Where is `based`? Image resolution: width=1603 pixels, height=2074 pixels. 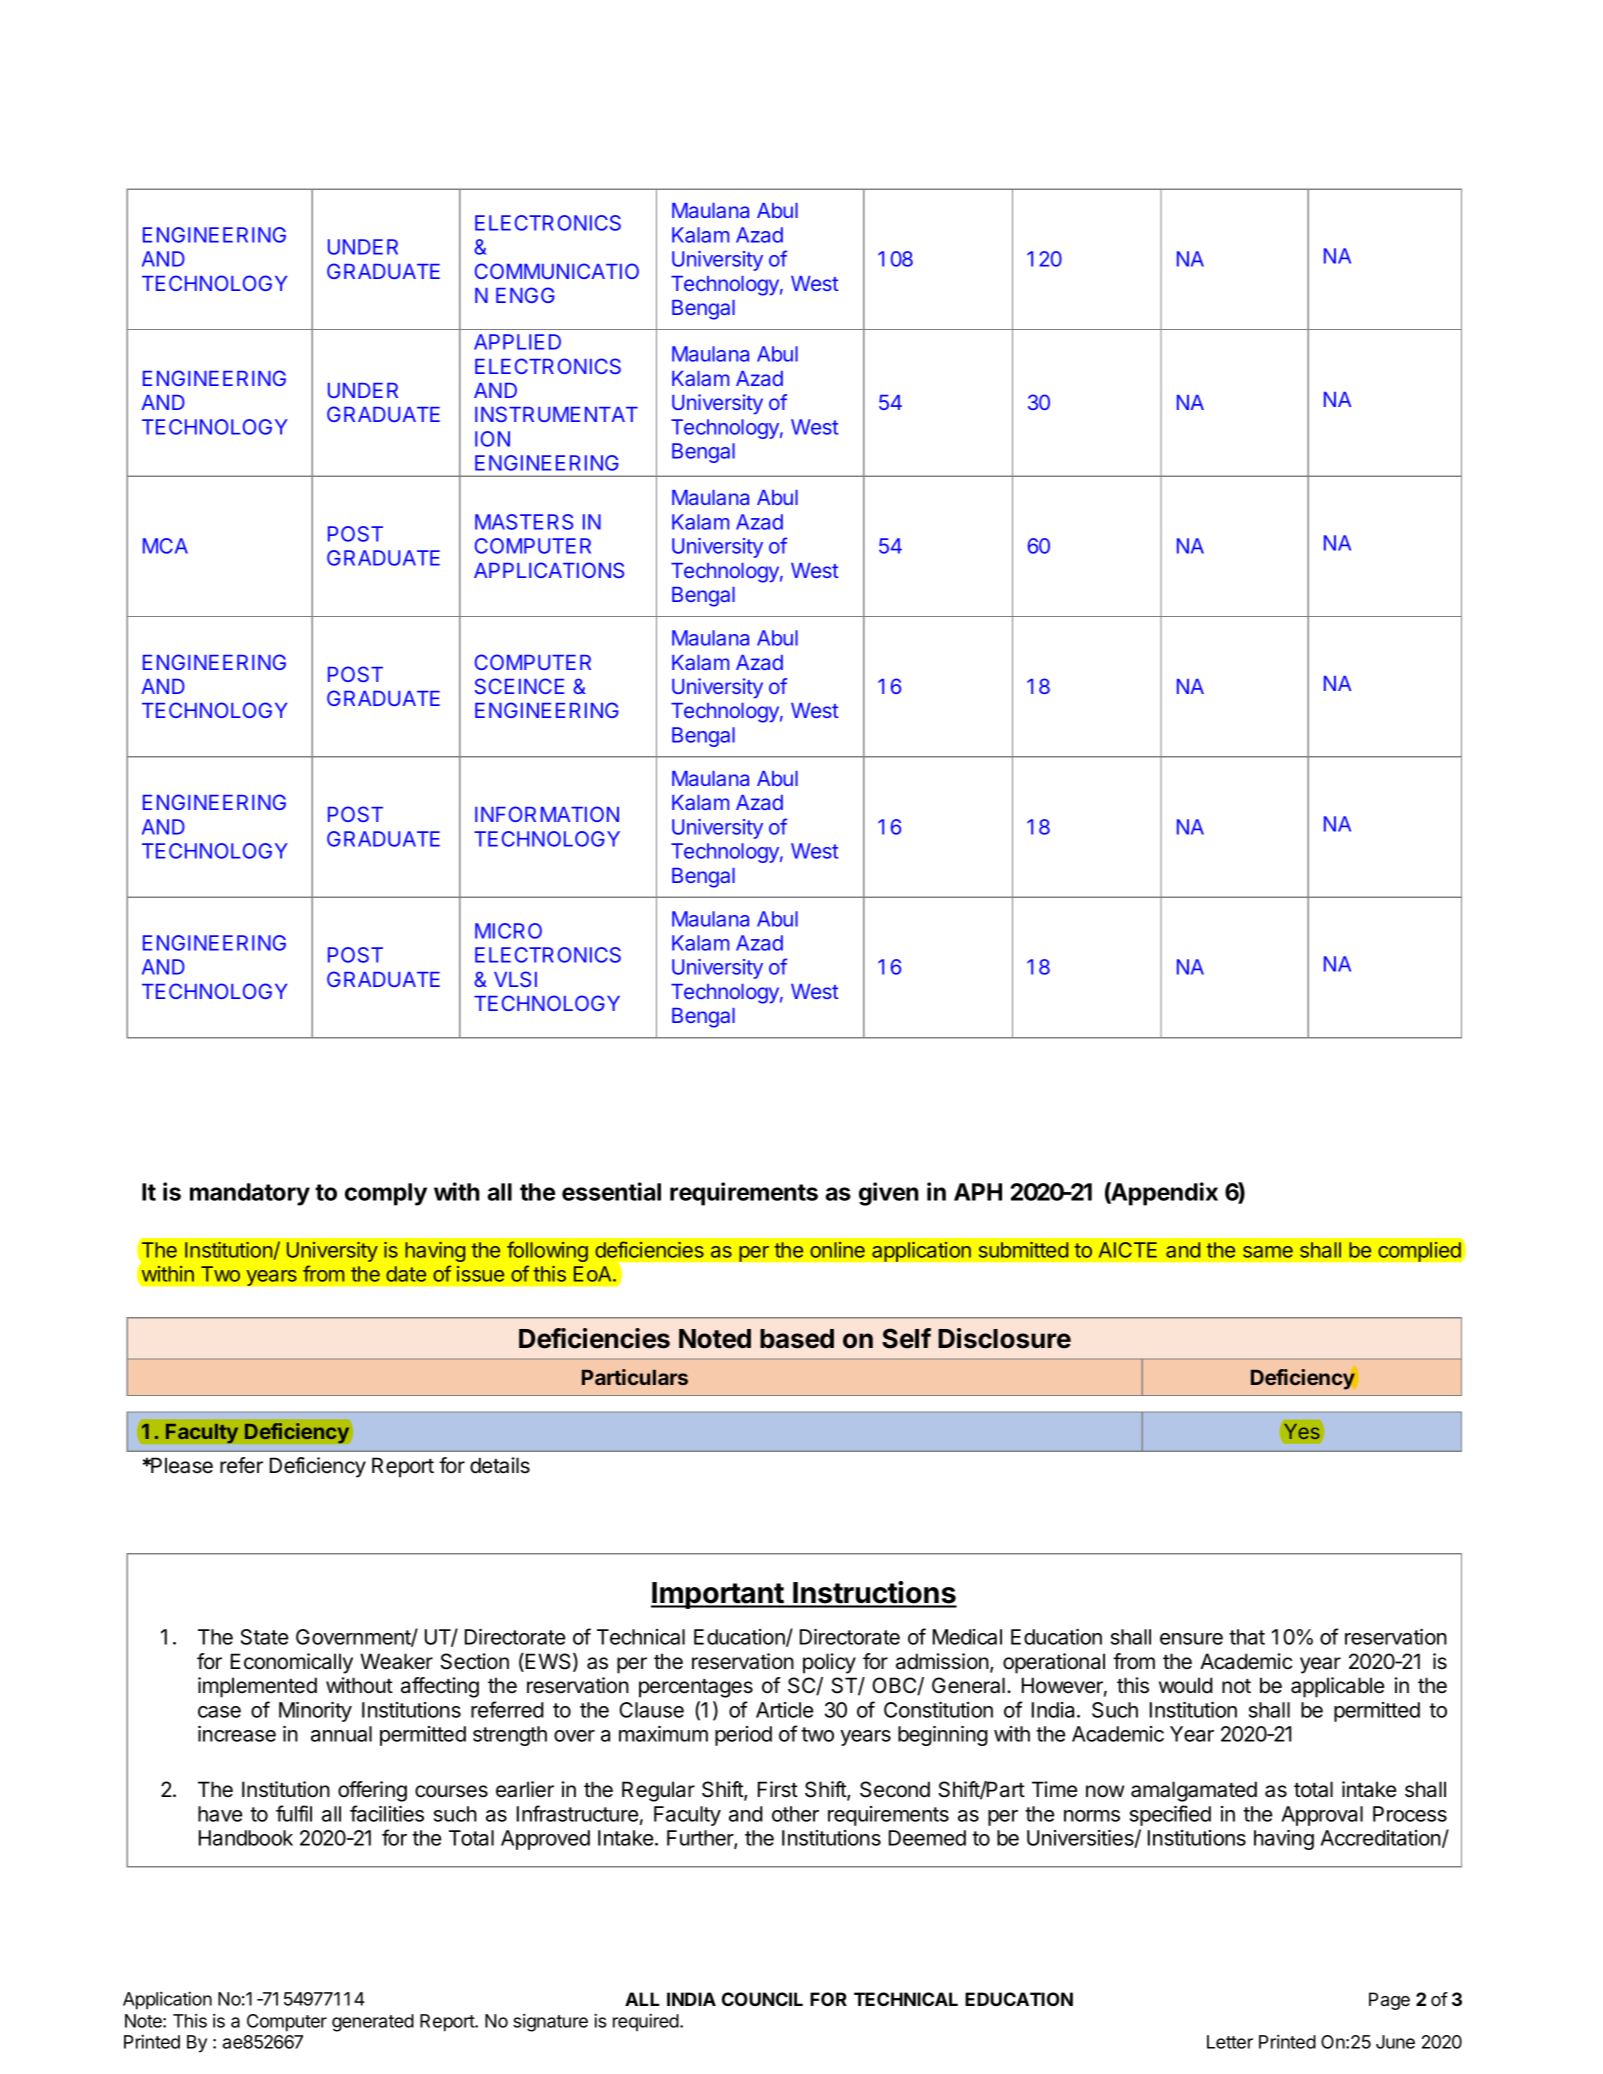
based is located at coordinates (797, 1339).
